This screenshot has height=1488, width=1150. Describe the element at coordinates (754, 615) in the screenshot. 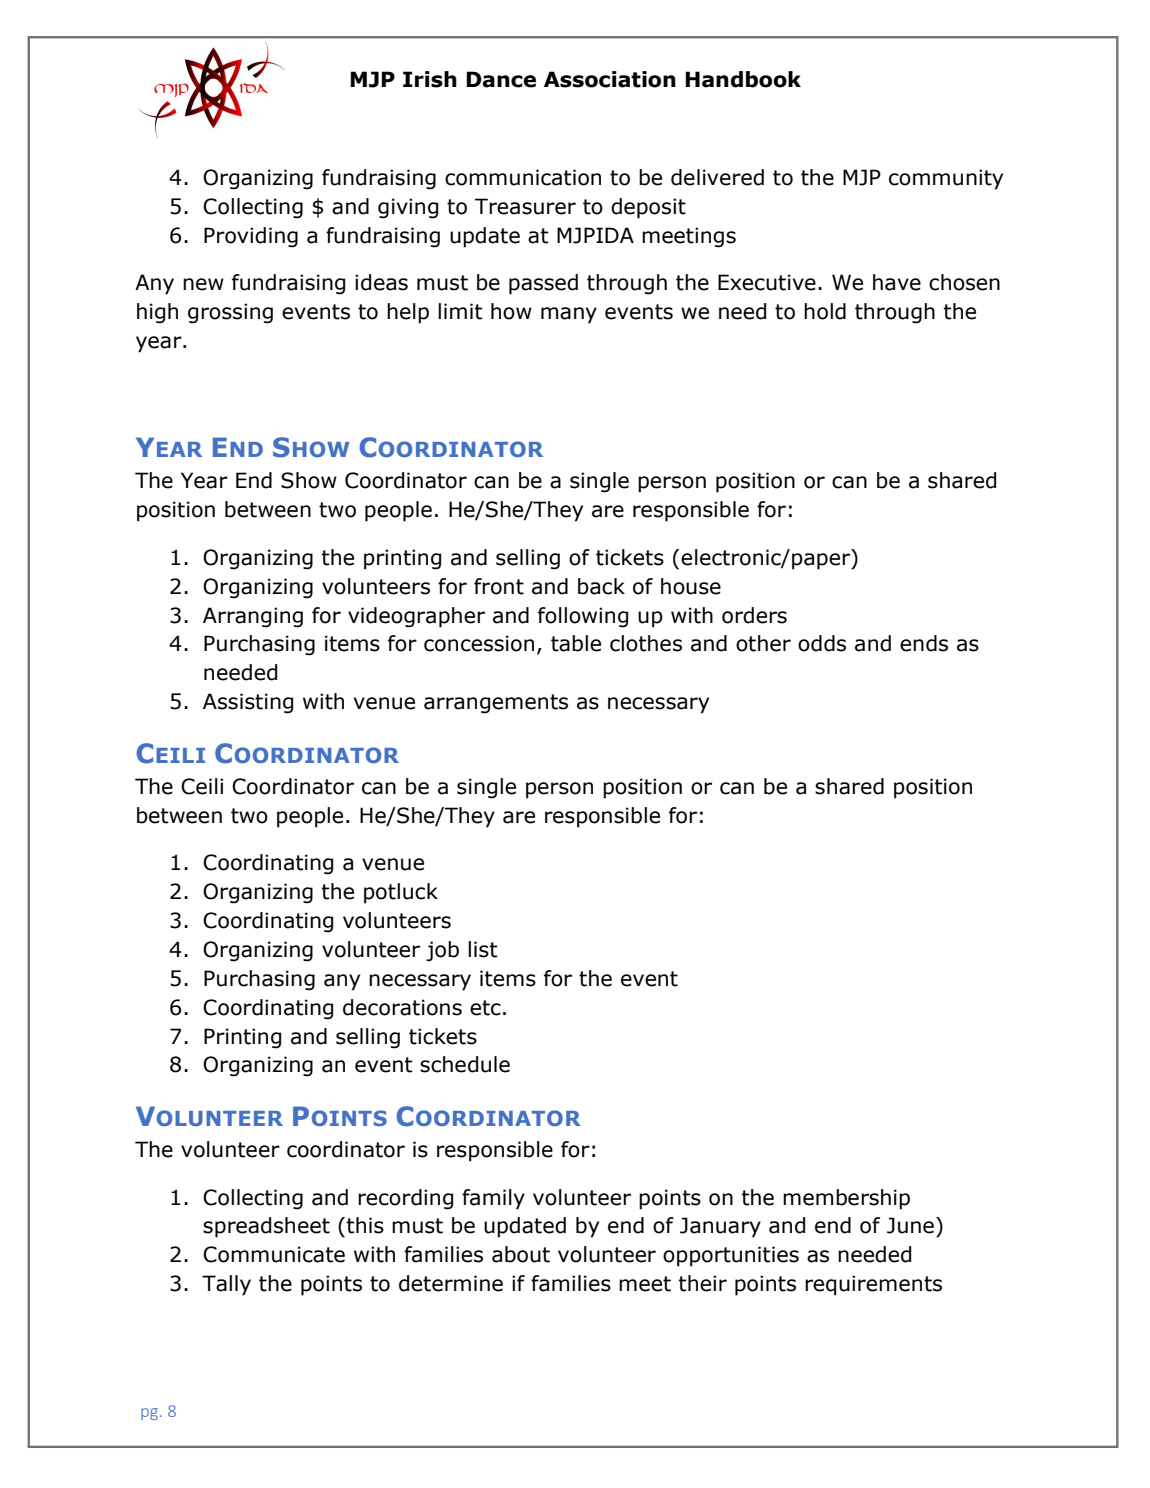

I see `orders` at that location.
